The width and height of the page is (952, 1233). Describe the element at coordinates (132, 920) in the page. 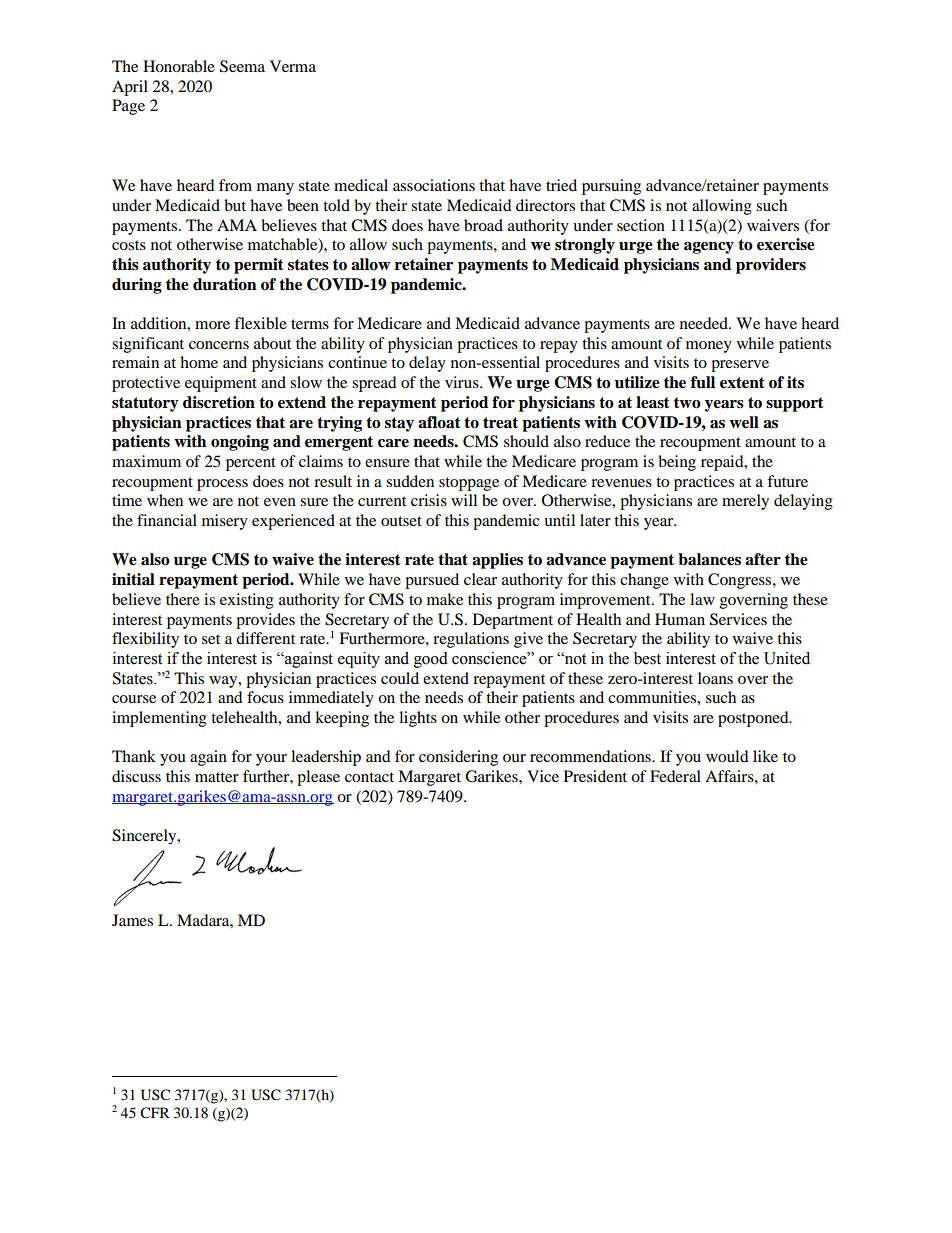

I see `James` at that location.
